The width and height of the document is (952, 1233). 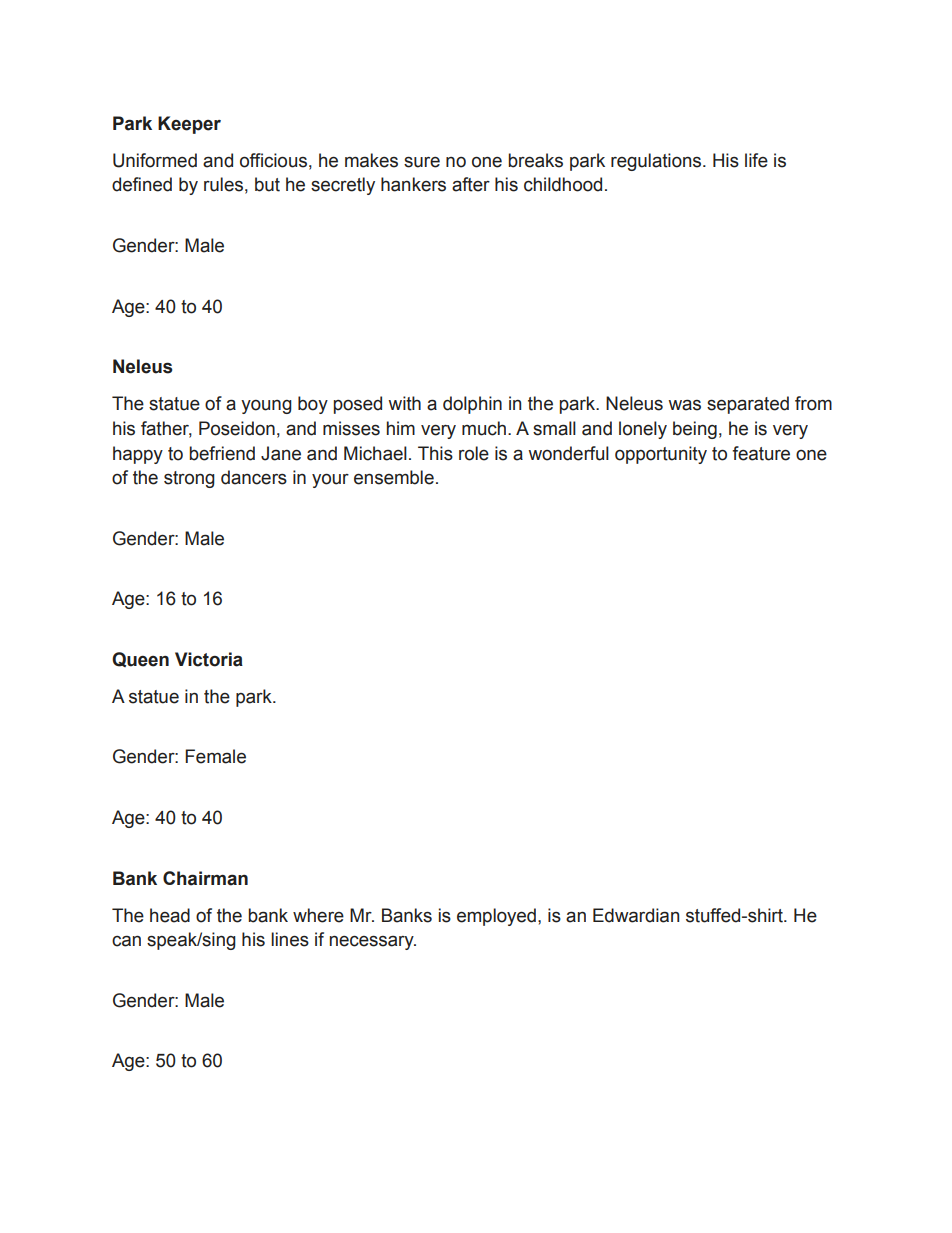 What do you see at coordinates (404, 403) in the document?
I see `with` at bounding box center [404, 403].
